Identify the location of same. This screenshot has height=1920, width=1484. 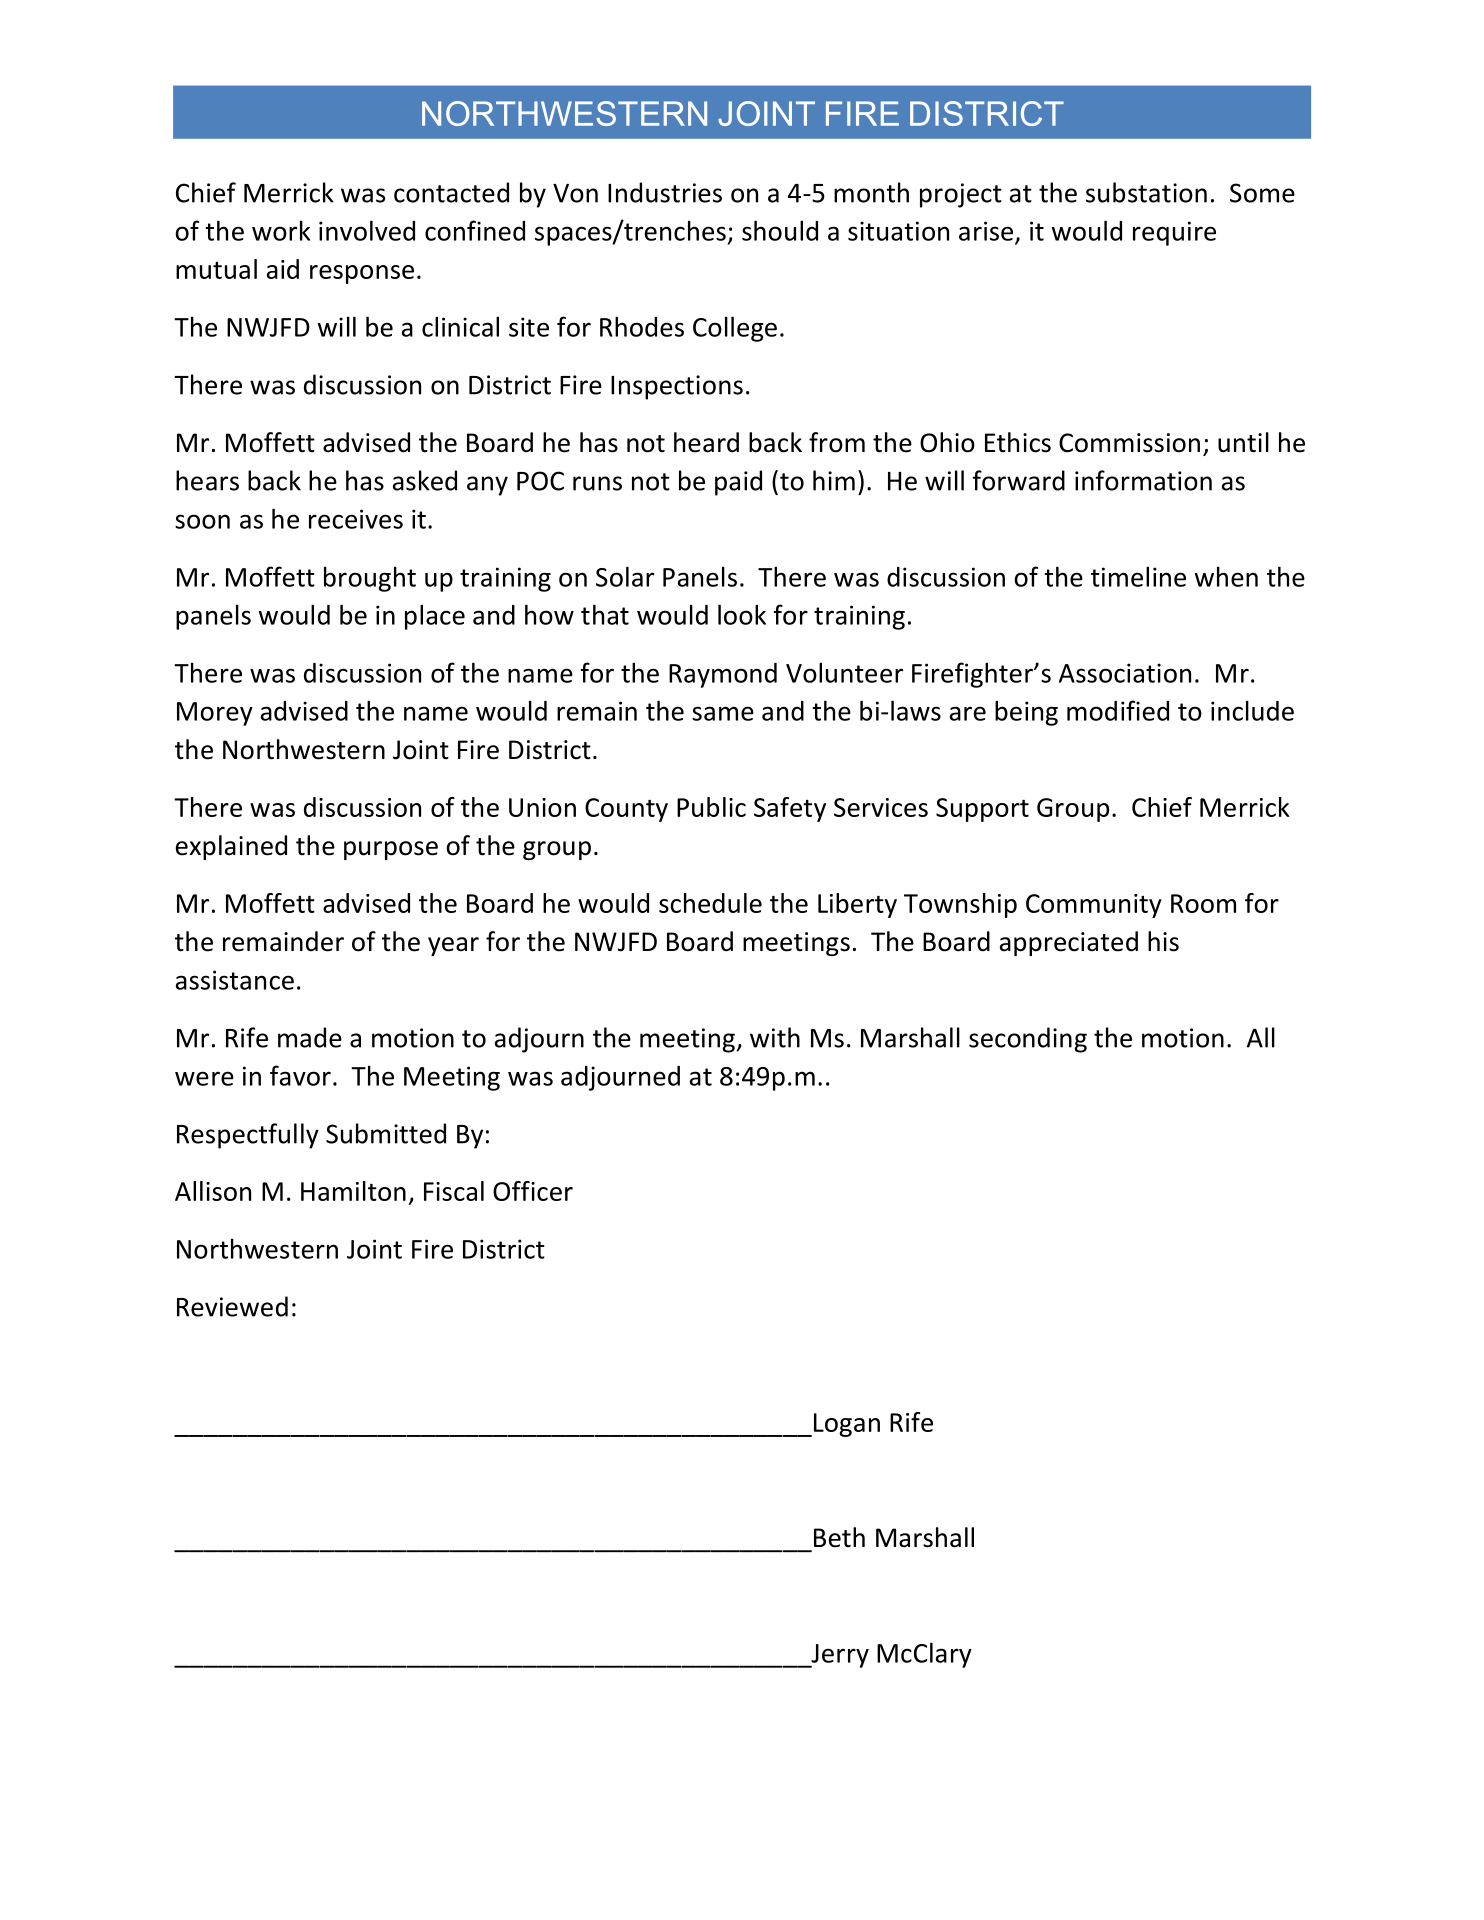
(723, 713).
